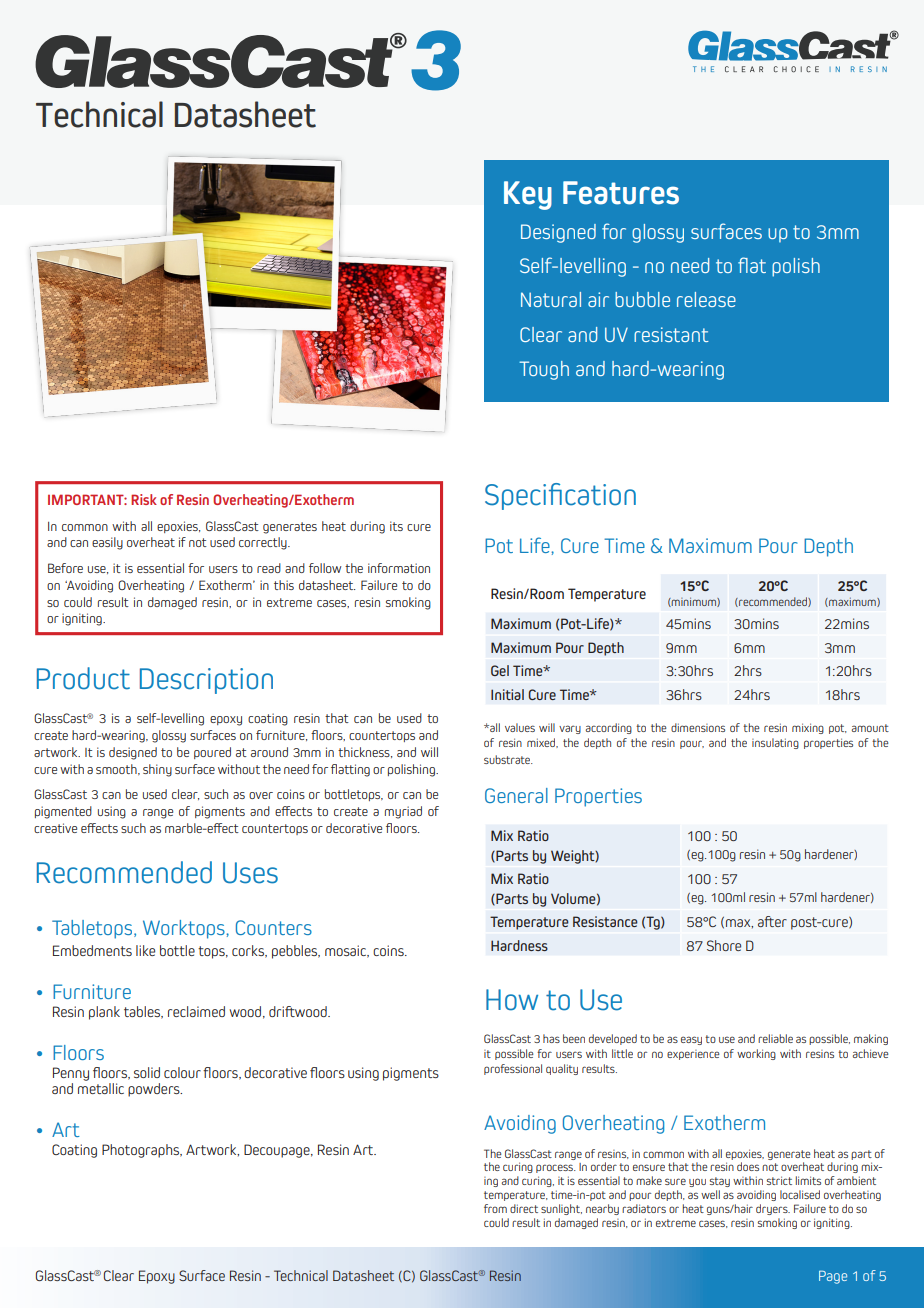 The image size is (924, 1308). What do you see at coordinates (779, 1180) in the screenshot?
I see `strict` at bounding box center [779, 1180].
